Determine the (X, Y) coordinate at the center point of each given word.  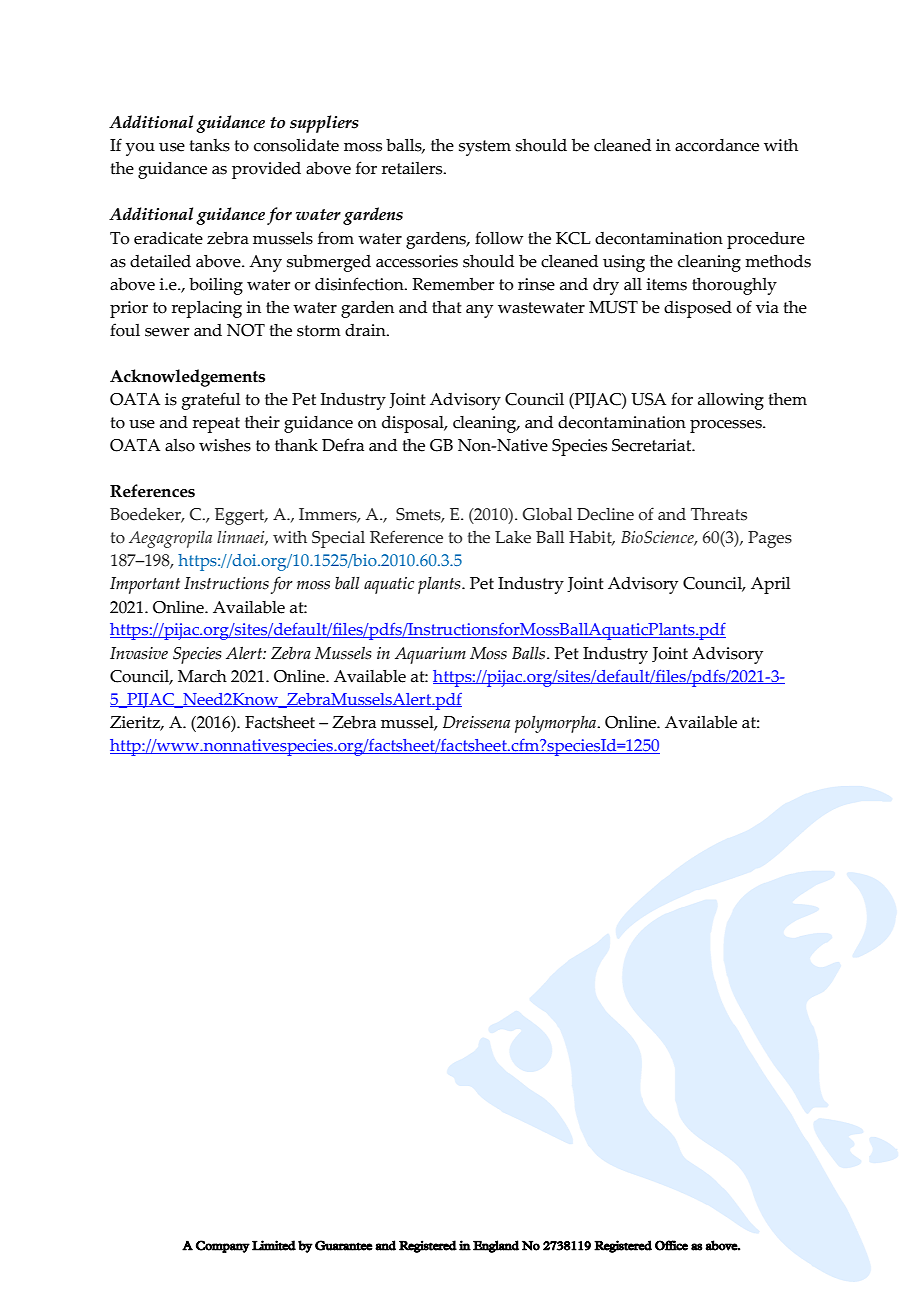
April (770, 585)
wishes (225, 445)
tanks (209, 145)
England (496, 1246)
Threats (719, 514)
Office (671, 1245)
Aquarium (430, 655)
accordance (717, 145)
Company (223, 1246)
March (202, 676)
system (485, 148)
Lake (513, 537)
